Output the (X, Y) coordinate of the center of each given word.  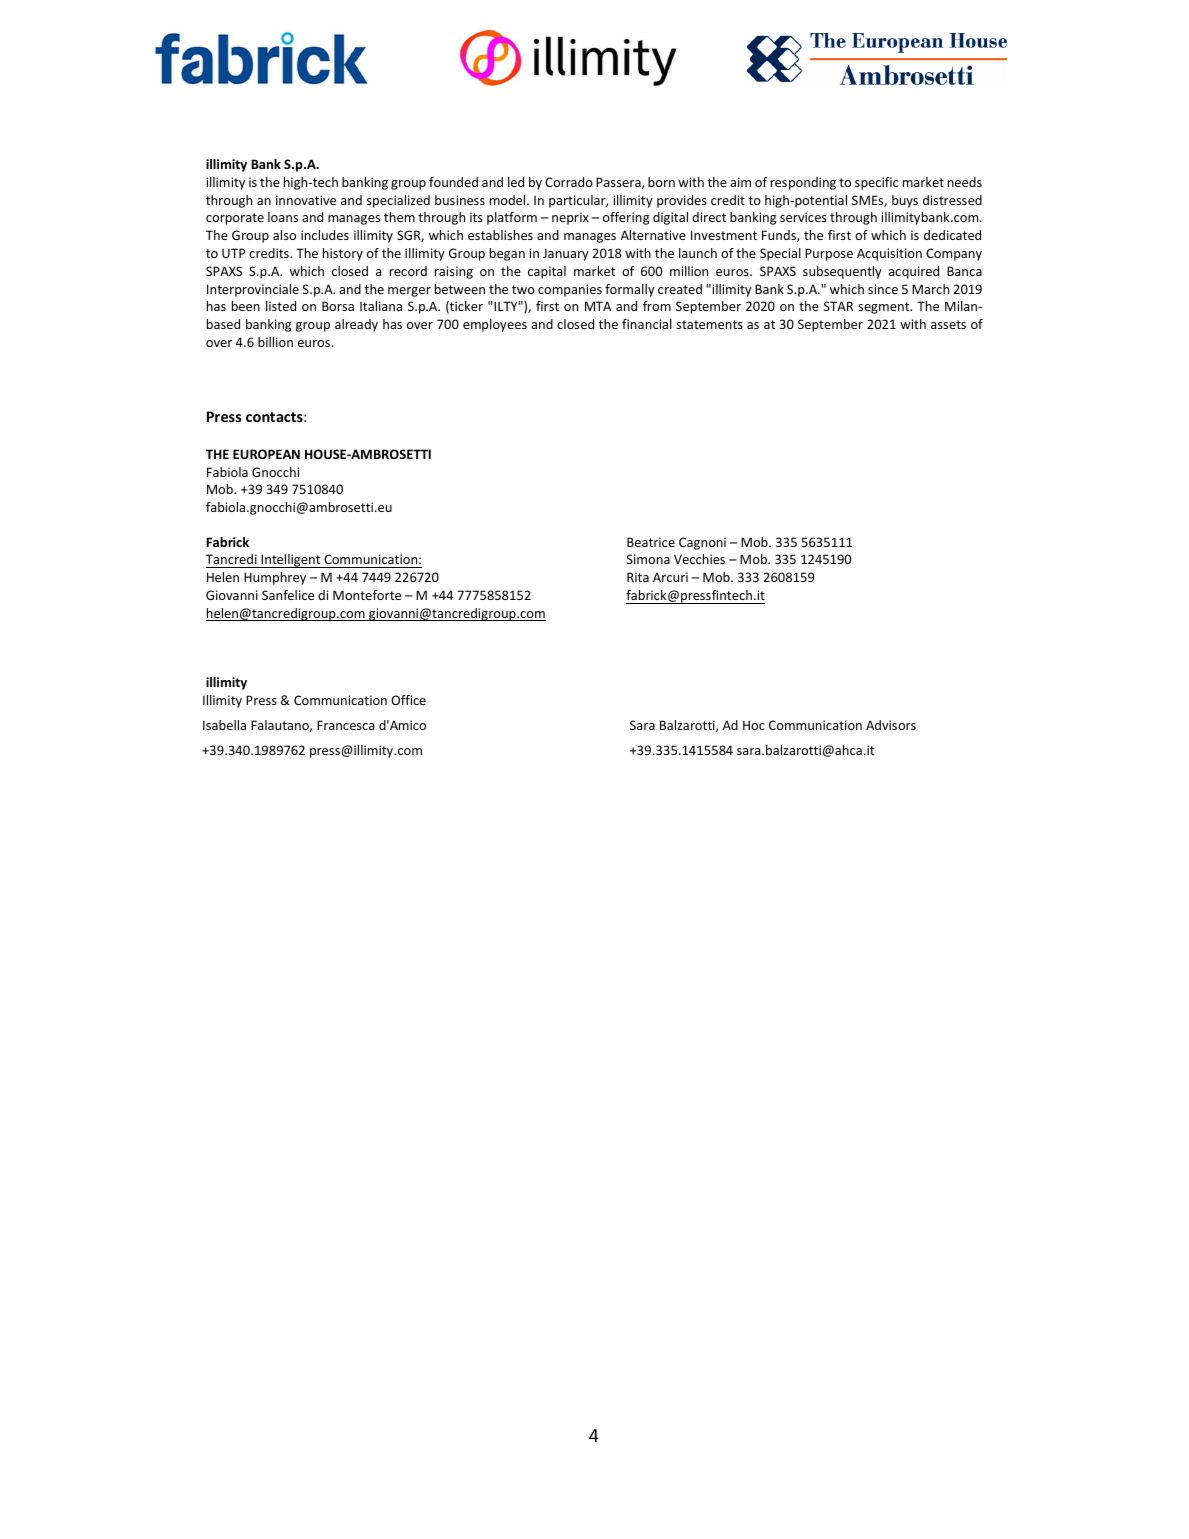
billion (275, 342)
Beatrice (651, 542)
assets (948, 324)
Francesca (346, 725)
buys (905, 201)
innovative (306, 200)
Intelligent (291, 561)
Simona (648, 559)
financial (647, 324)
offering (626, 218)
